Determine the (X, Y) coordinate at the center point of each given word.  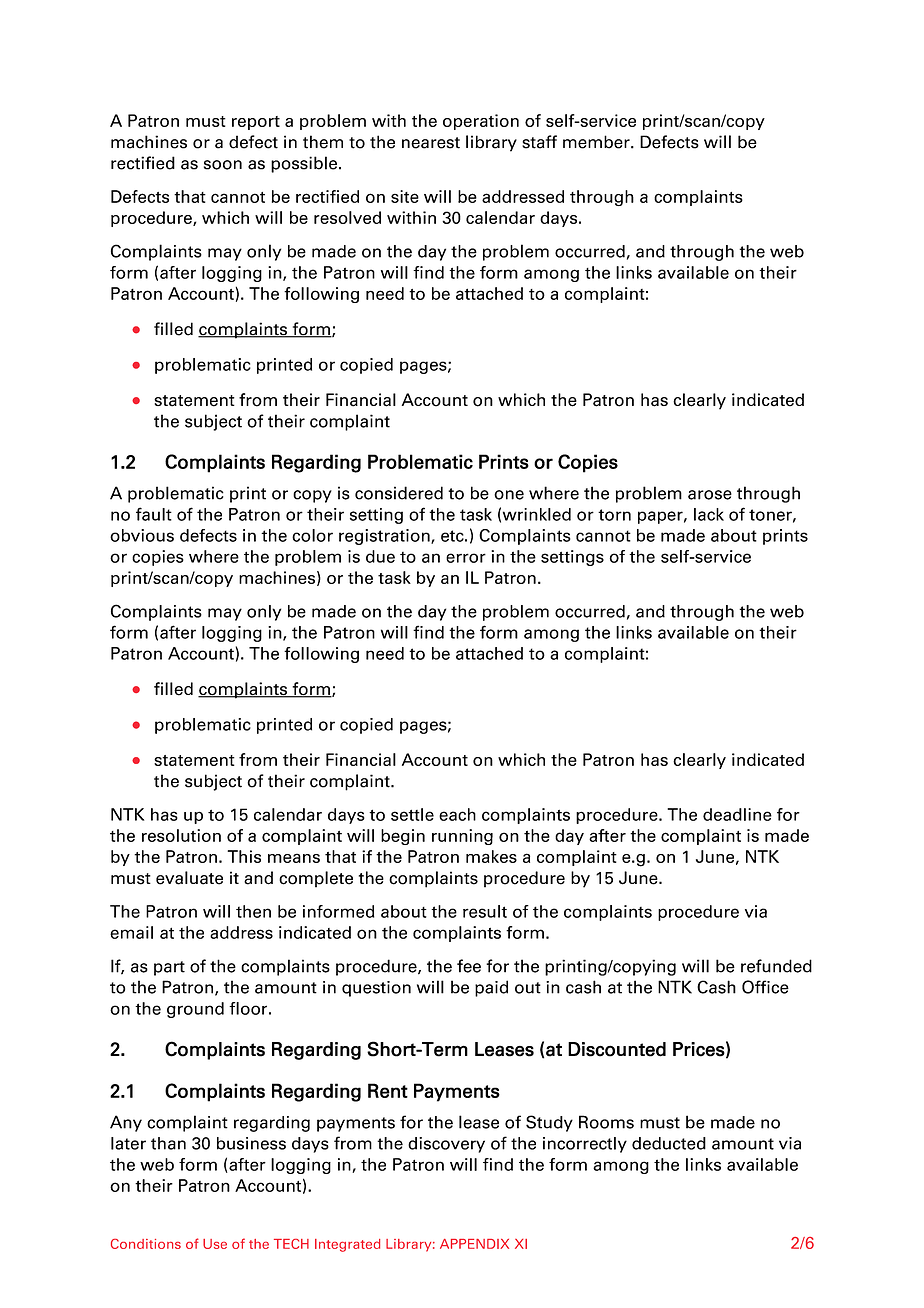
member (597, 142)
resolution (181, 835)
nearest (431, 143)
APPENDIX (474, 1244)
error (466, 558)
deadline (737, 814)
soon (223, 165)
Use (215, 1244)
